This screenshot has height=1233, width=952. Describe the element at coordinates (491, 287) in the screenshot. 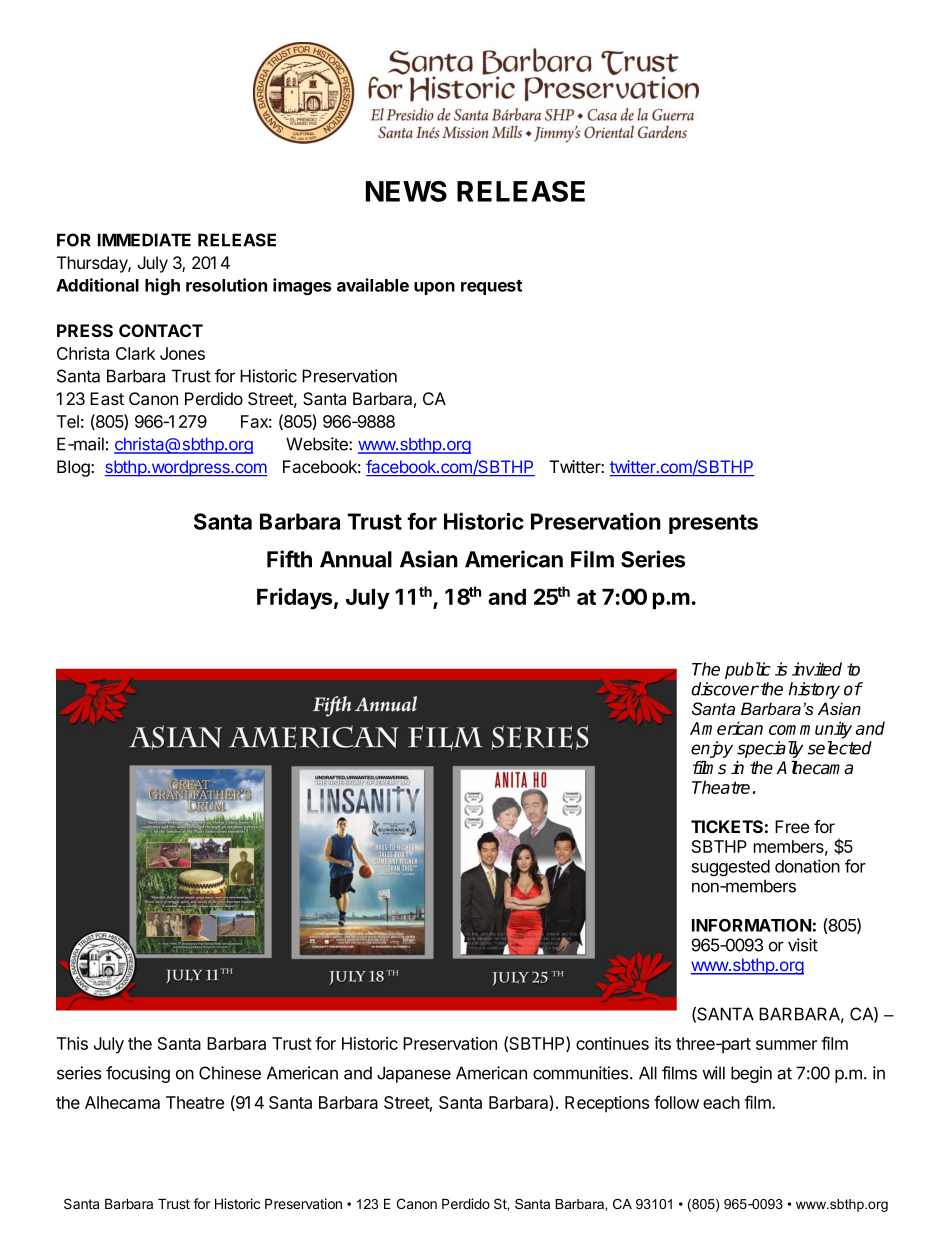

I see `request` at that location.
